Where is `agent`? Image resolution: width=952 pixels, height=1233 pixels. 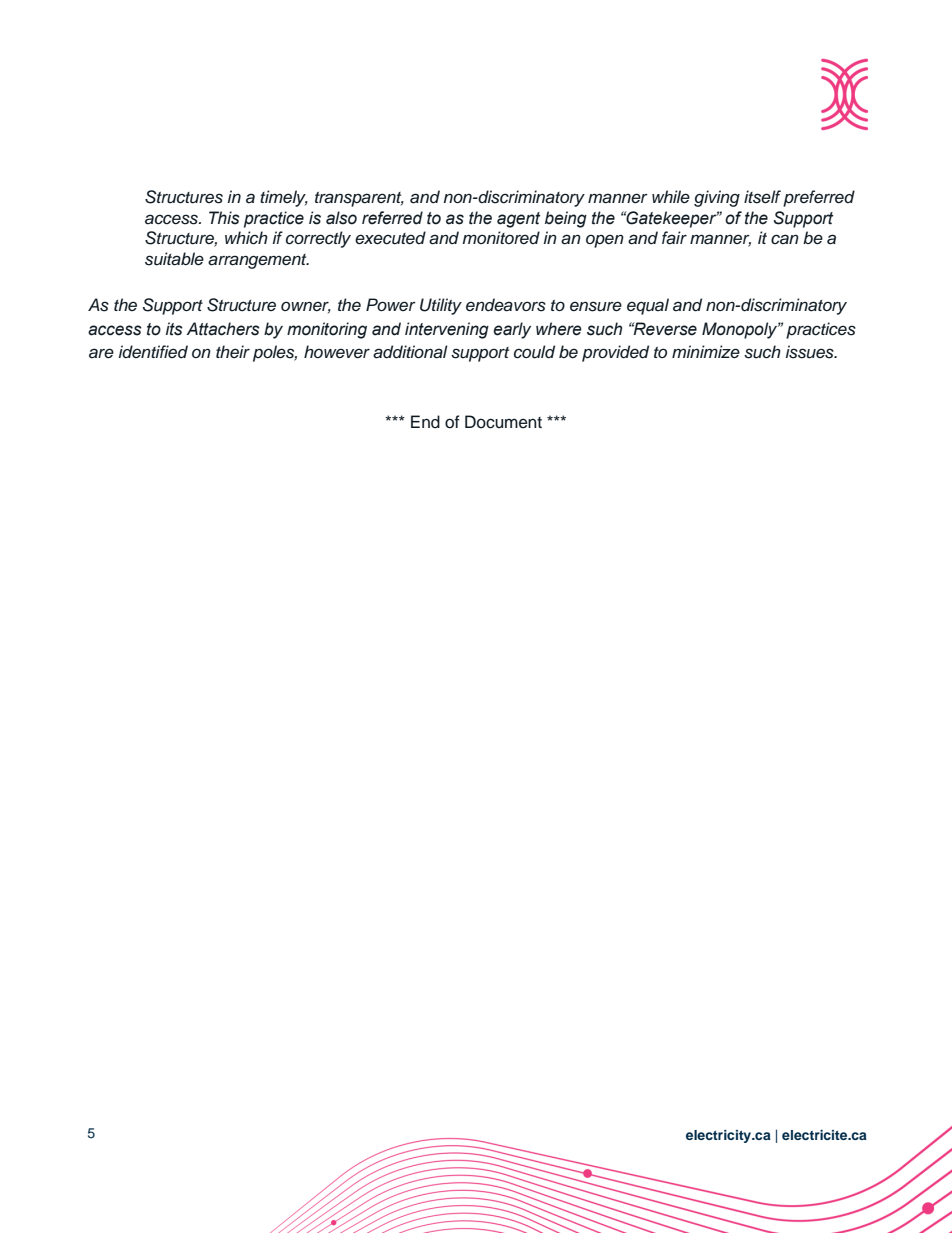 agent is located at coordinates (519, 220).
